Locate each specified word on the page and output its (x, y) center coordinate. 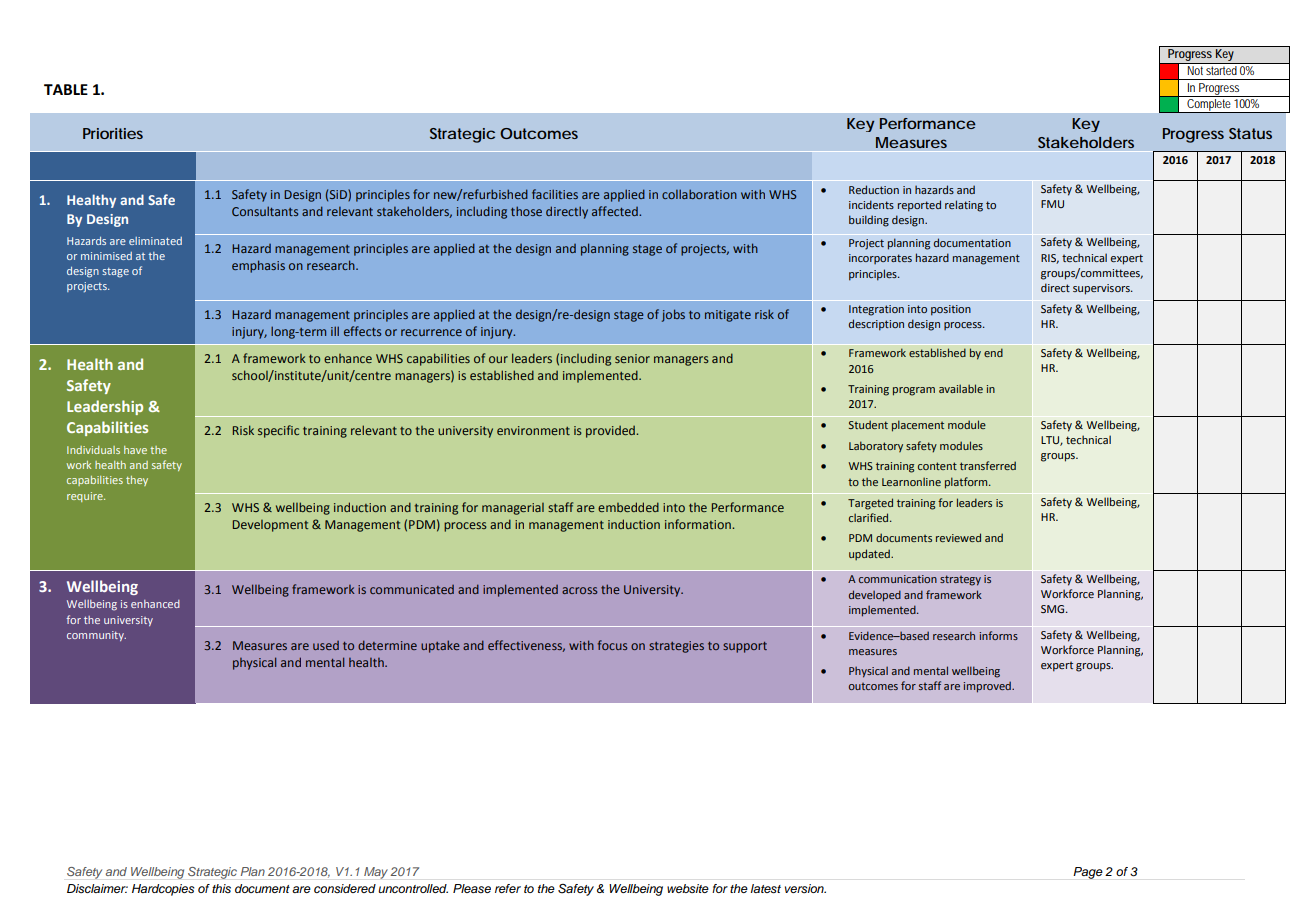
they (137, 481)
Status (1250, 133)
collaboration (699, 194)
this (221, 888)
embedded (628, 507)
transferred (988, 465)
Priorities (113, 133)
